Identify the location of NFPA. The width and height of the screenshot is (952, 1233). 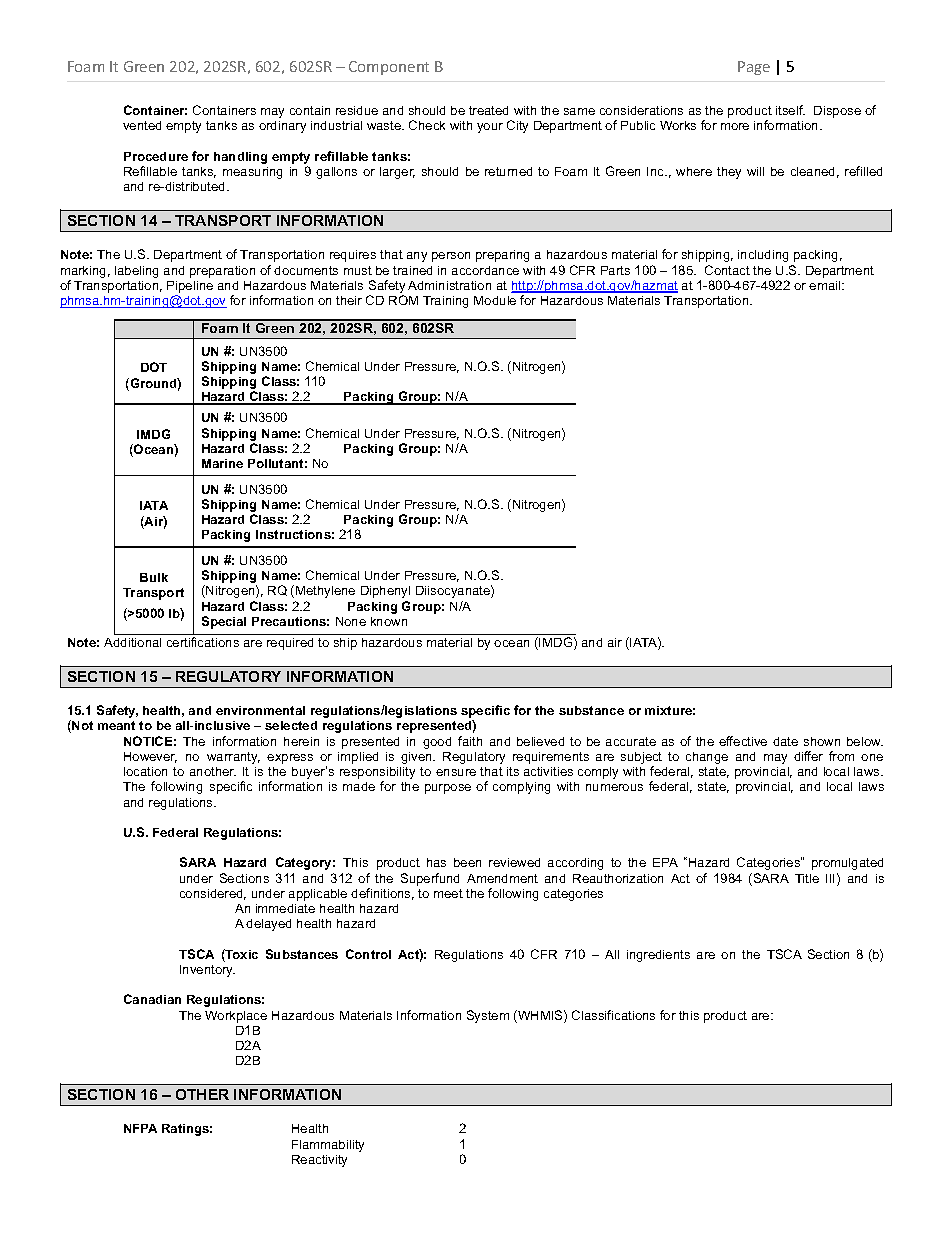
(140, 1128).
